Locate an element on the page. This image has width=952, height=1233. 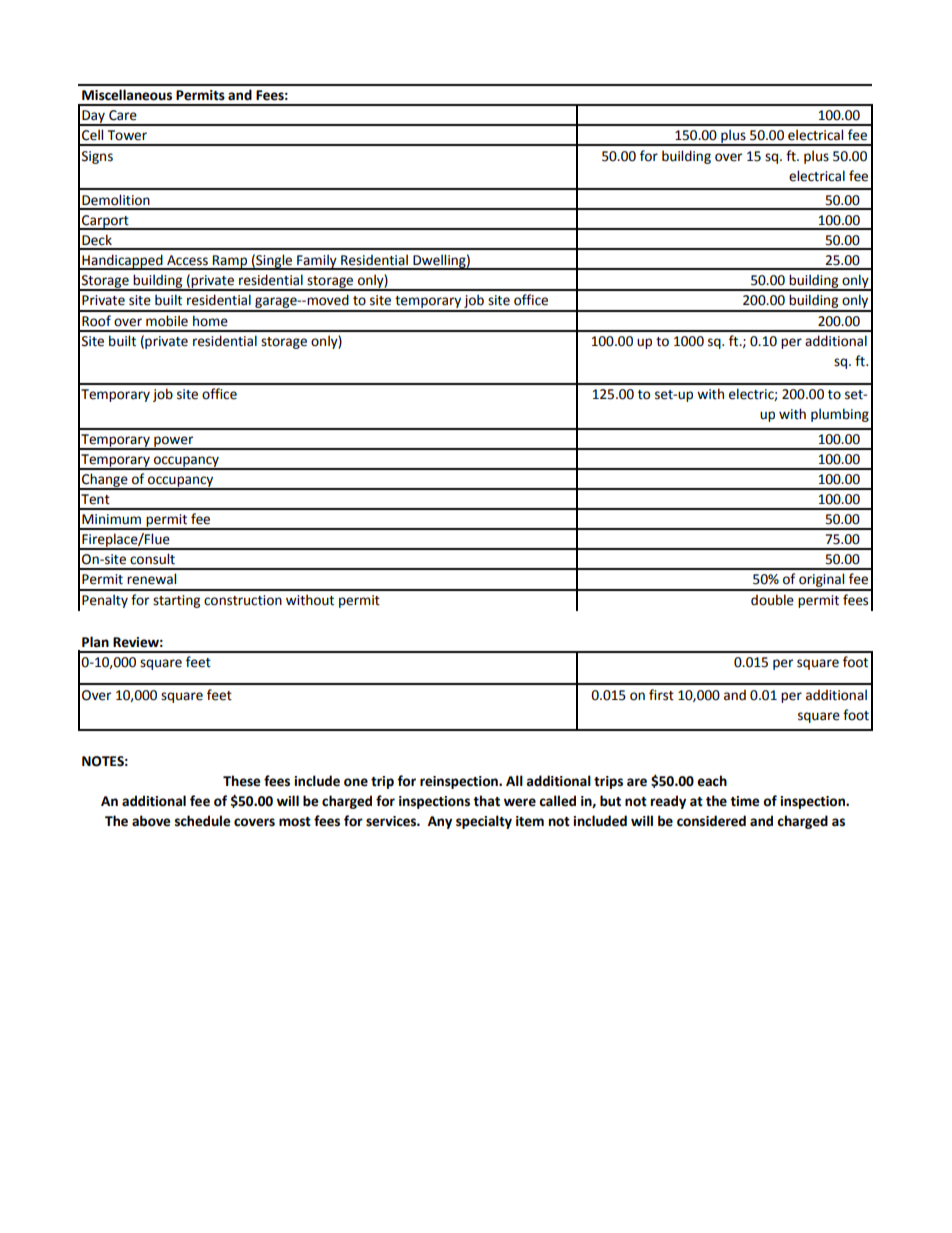
power is located at coordinates (174, 442).
